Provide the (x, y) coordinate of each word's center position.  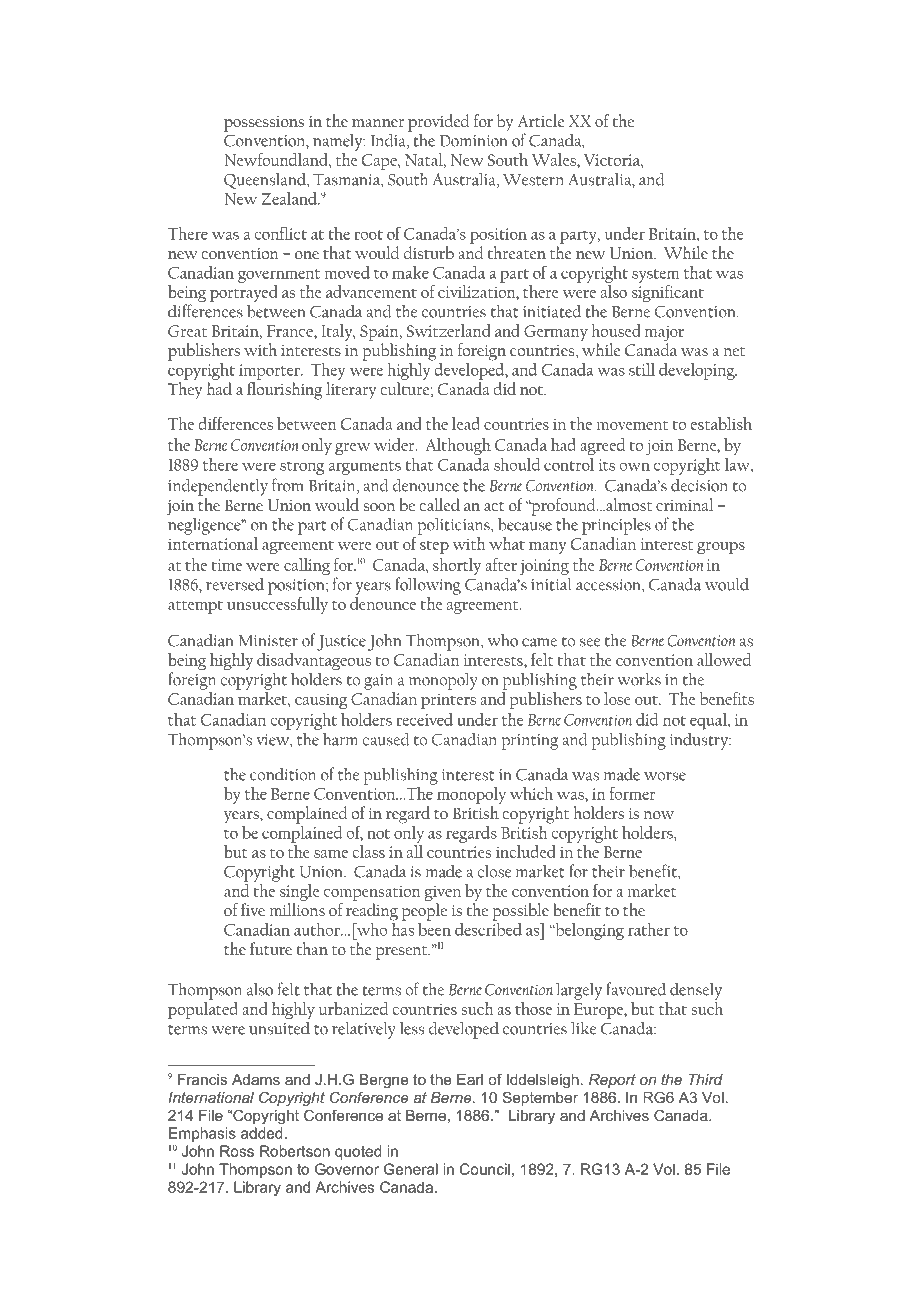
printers (448, 701)
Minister (268, 641)
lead (466, 423)
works (639, 679)
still (642, 369)
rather (649, 929)
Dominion (474, 141)
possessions (264, 124)
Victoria (613, 160)
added (262, 1133)
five (253, 909)
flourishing (284, 391)
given (443, 893)
